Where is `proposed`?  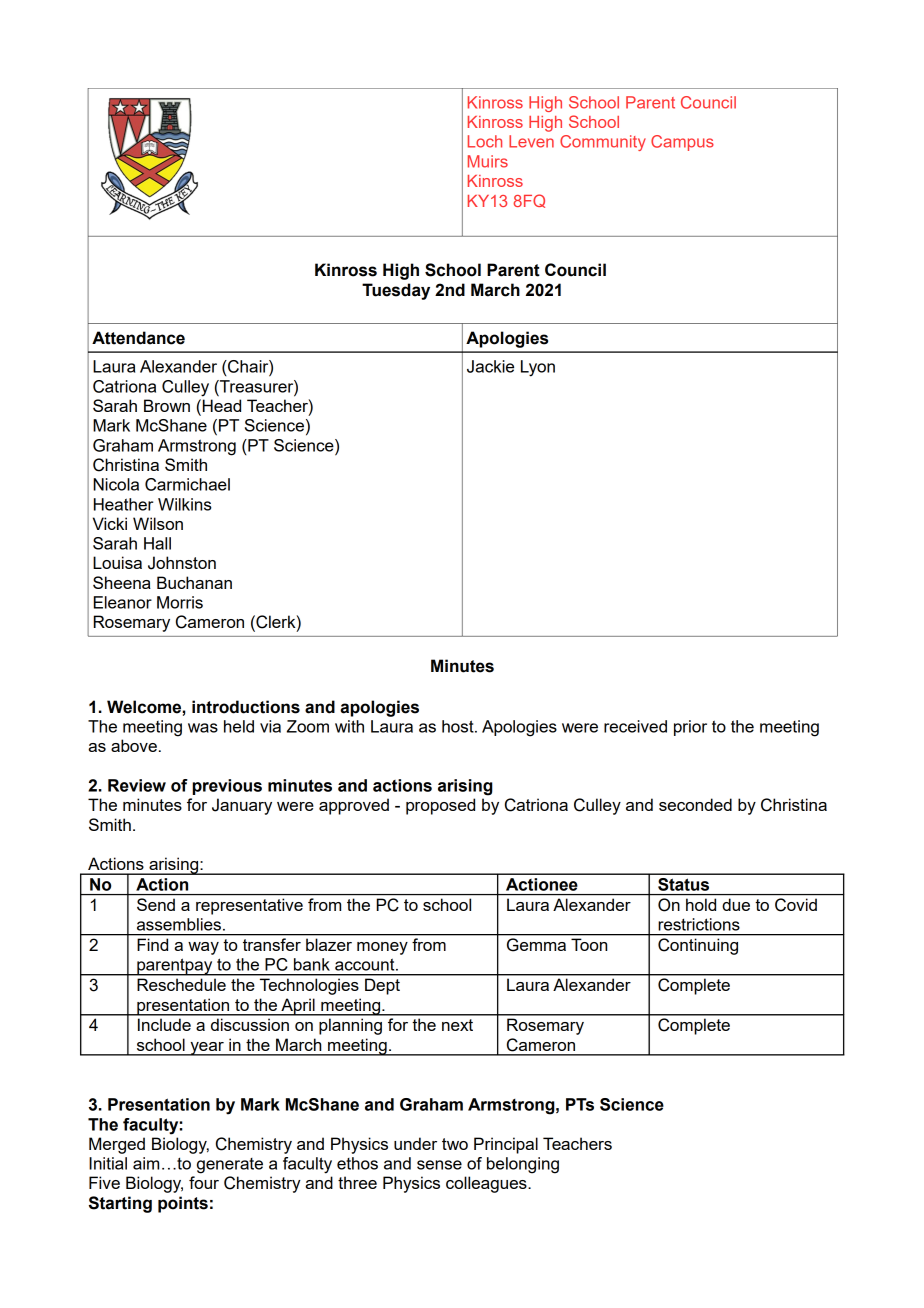 proposed is located at coordinates (440, 806).
